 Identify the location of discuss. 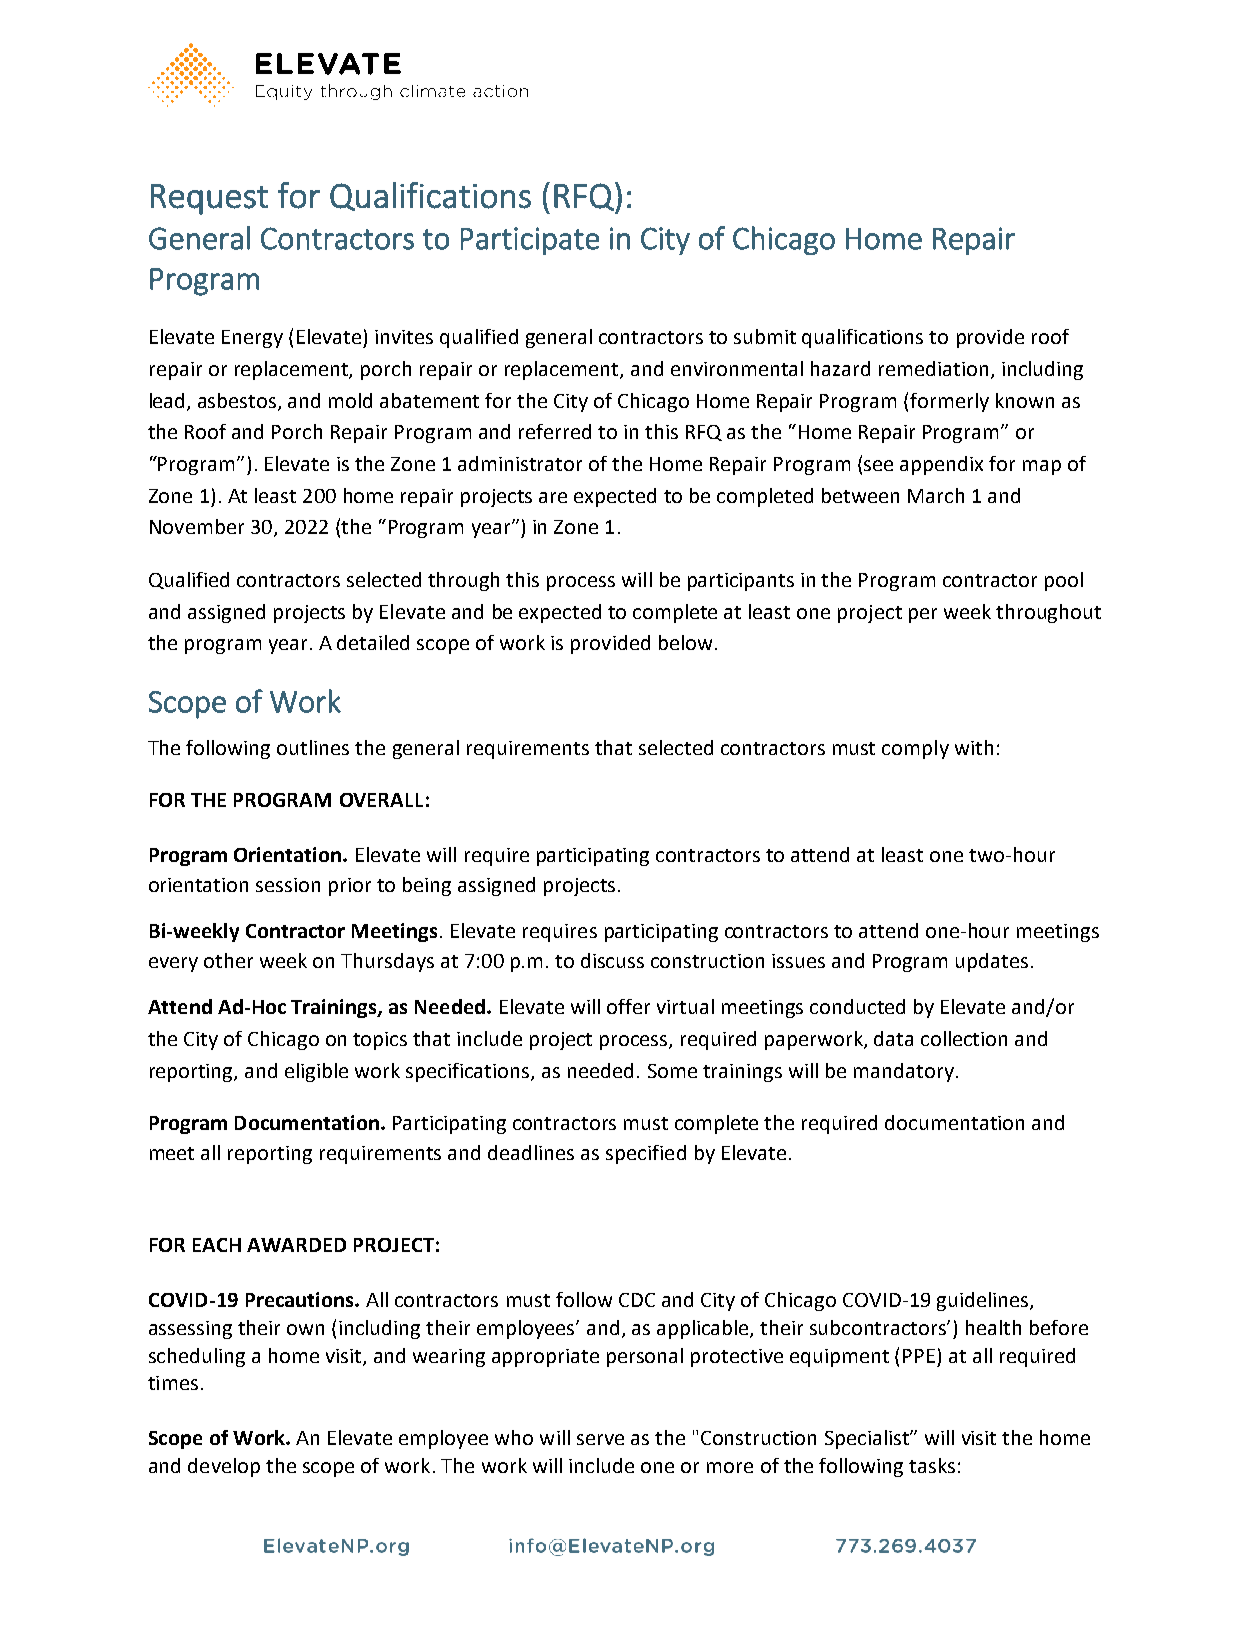
(612, 960).
